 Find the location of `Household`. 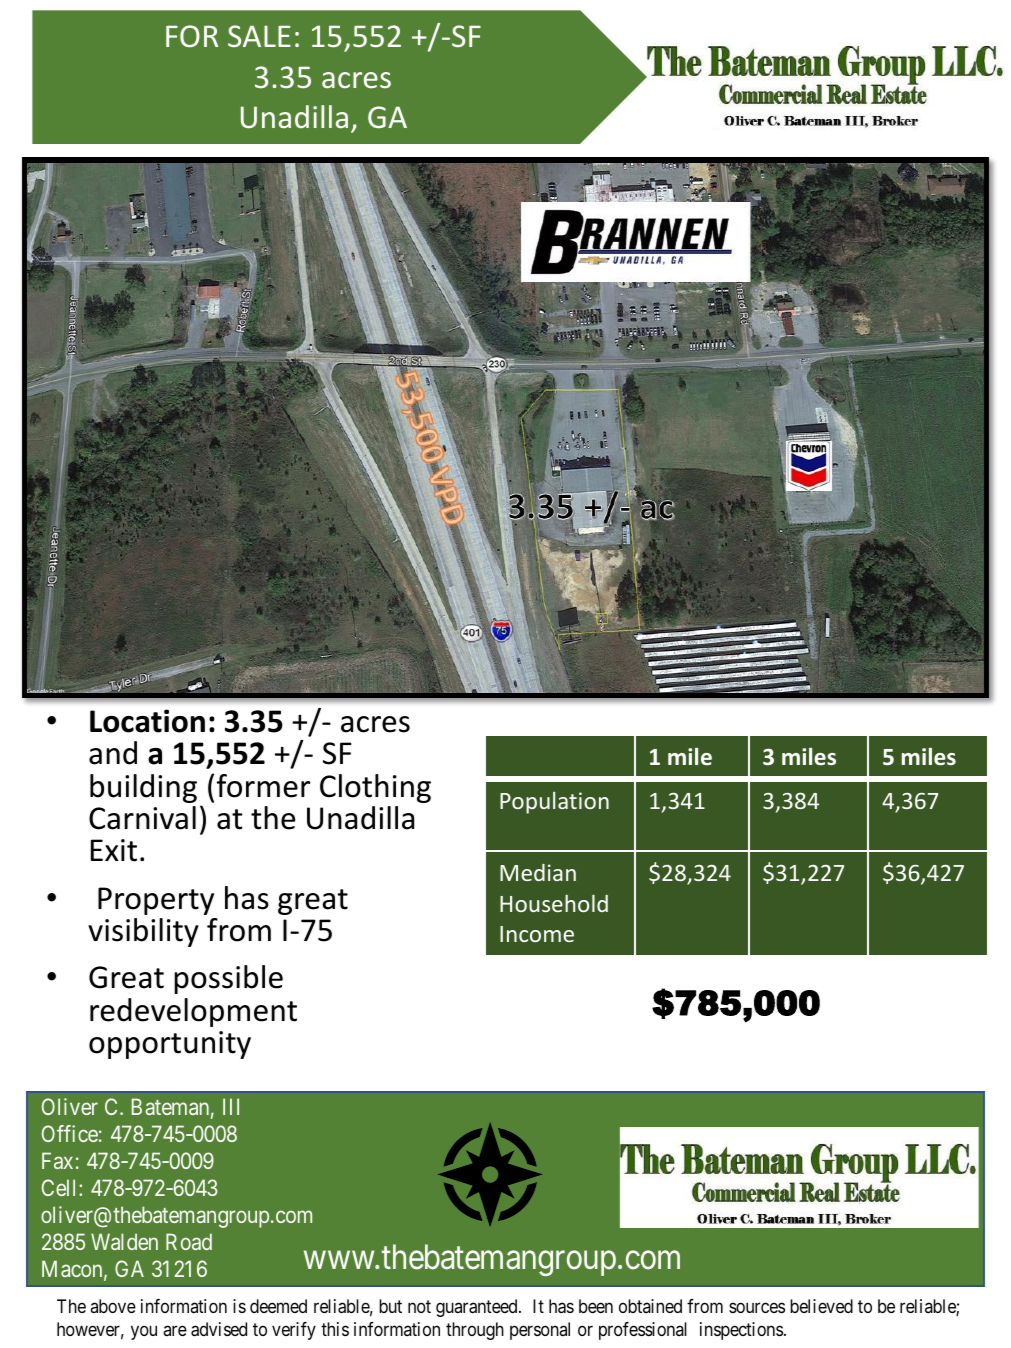

Household is located at coordinates (554, 903).
